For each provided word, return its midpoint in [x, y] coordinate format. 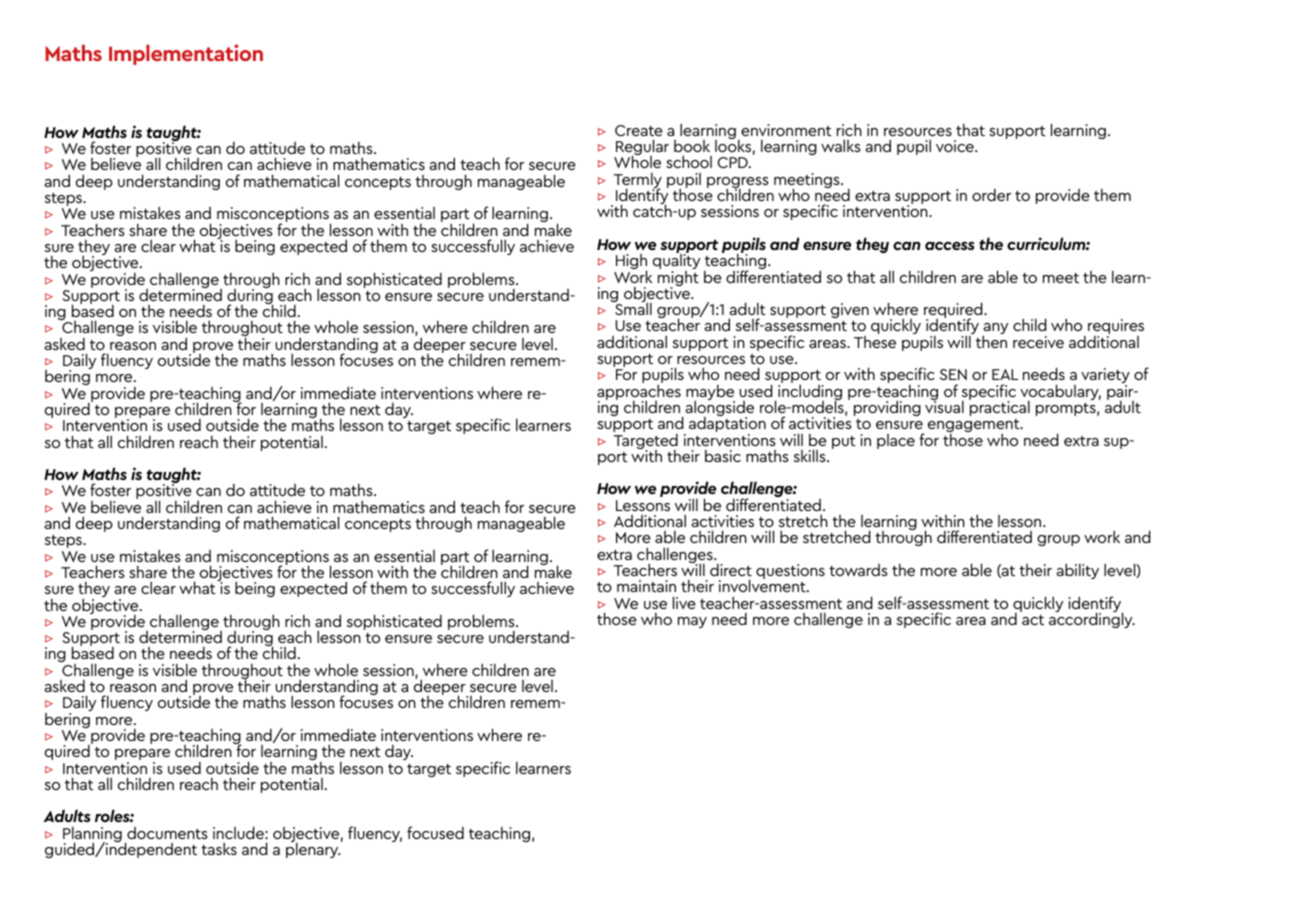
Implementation [186, 54]
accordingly [1092, 619]
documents [167, 833]
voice [956, 146]
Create [639, 130]
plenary [313, 849]
